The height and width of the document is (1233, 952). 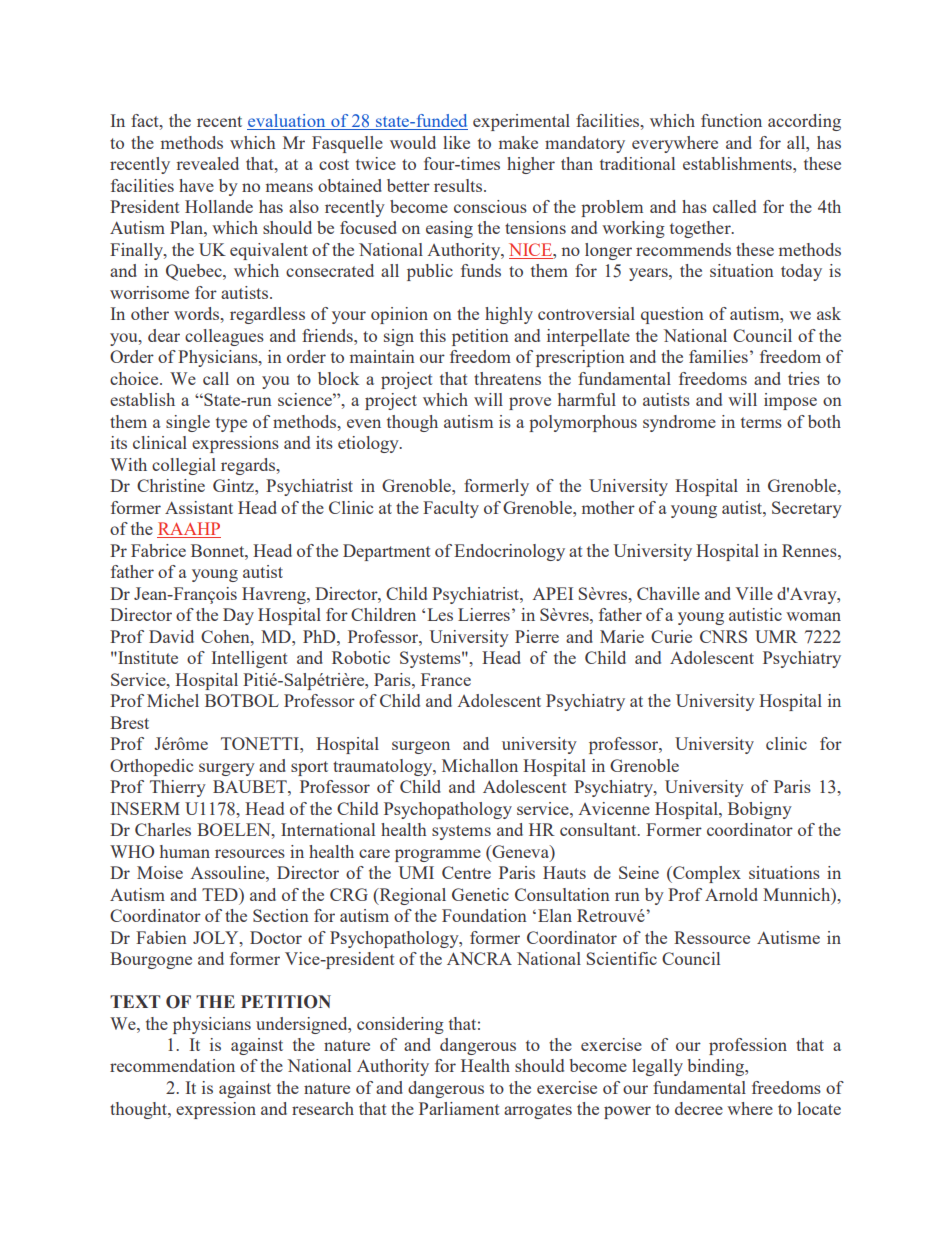 I want to click on recommendation, so click(x=172, y=1065).
